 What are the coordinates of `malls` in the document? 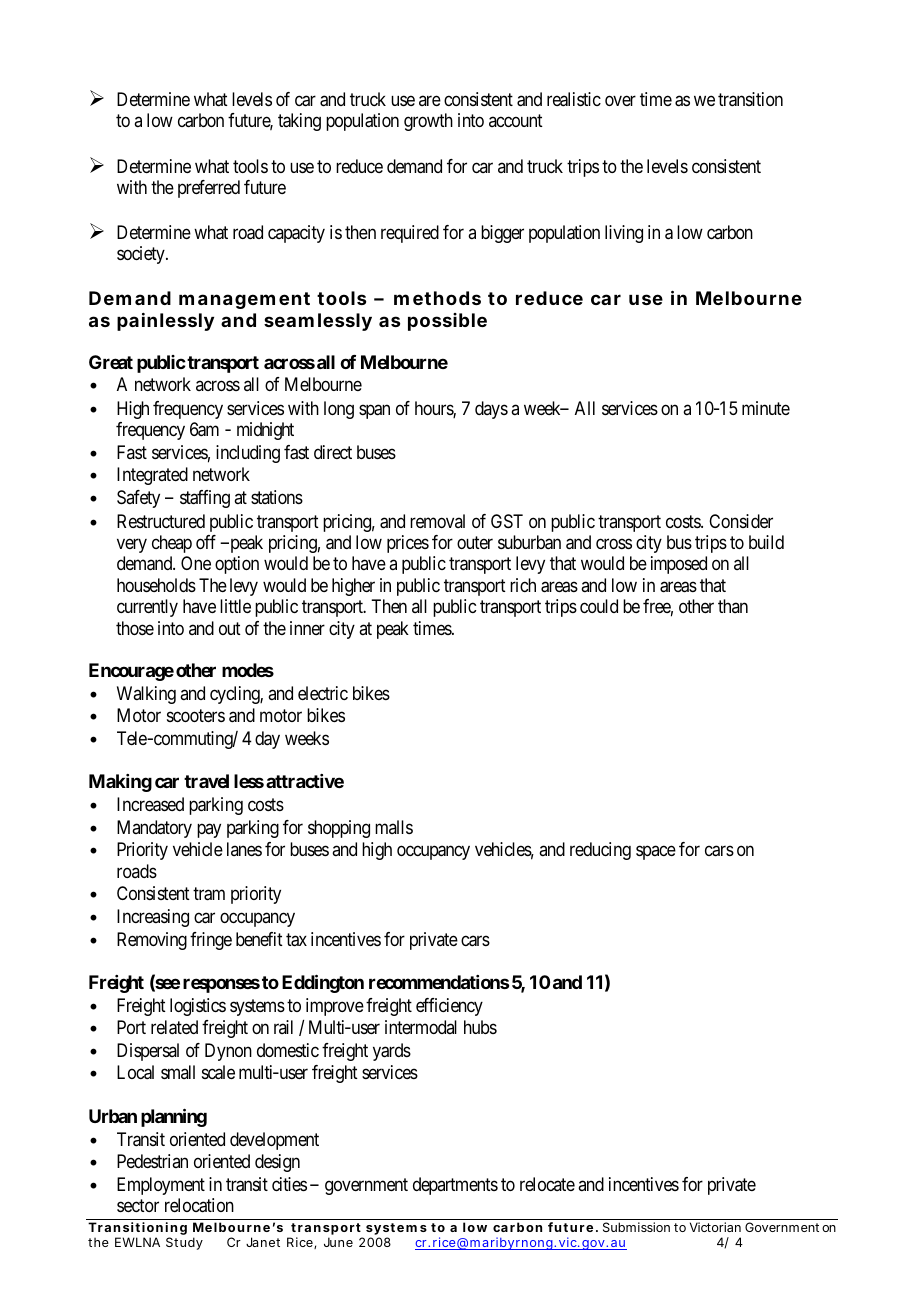 It's located at (394, 827).
